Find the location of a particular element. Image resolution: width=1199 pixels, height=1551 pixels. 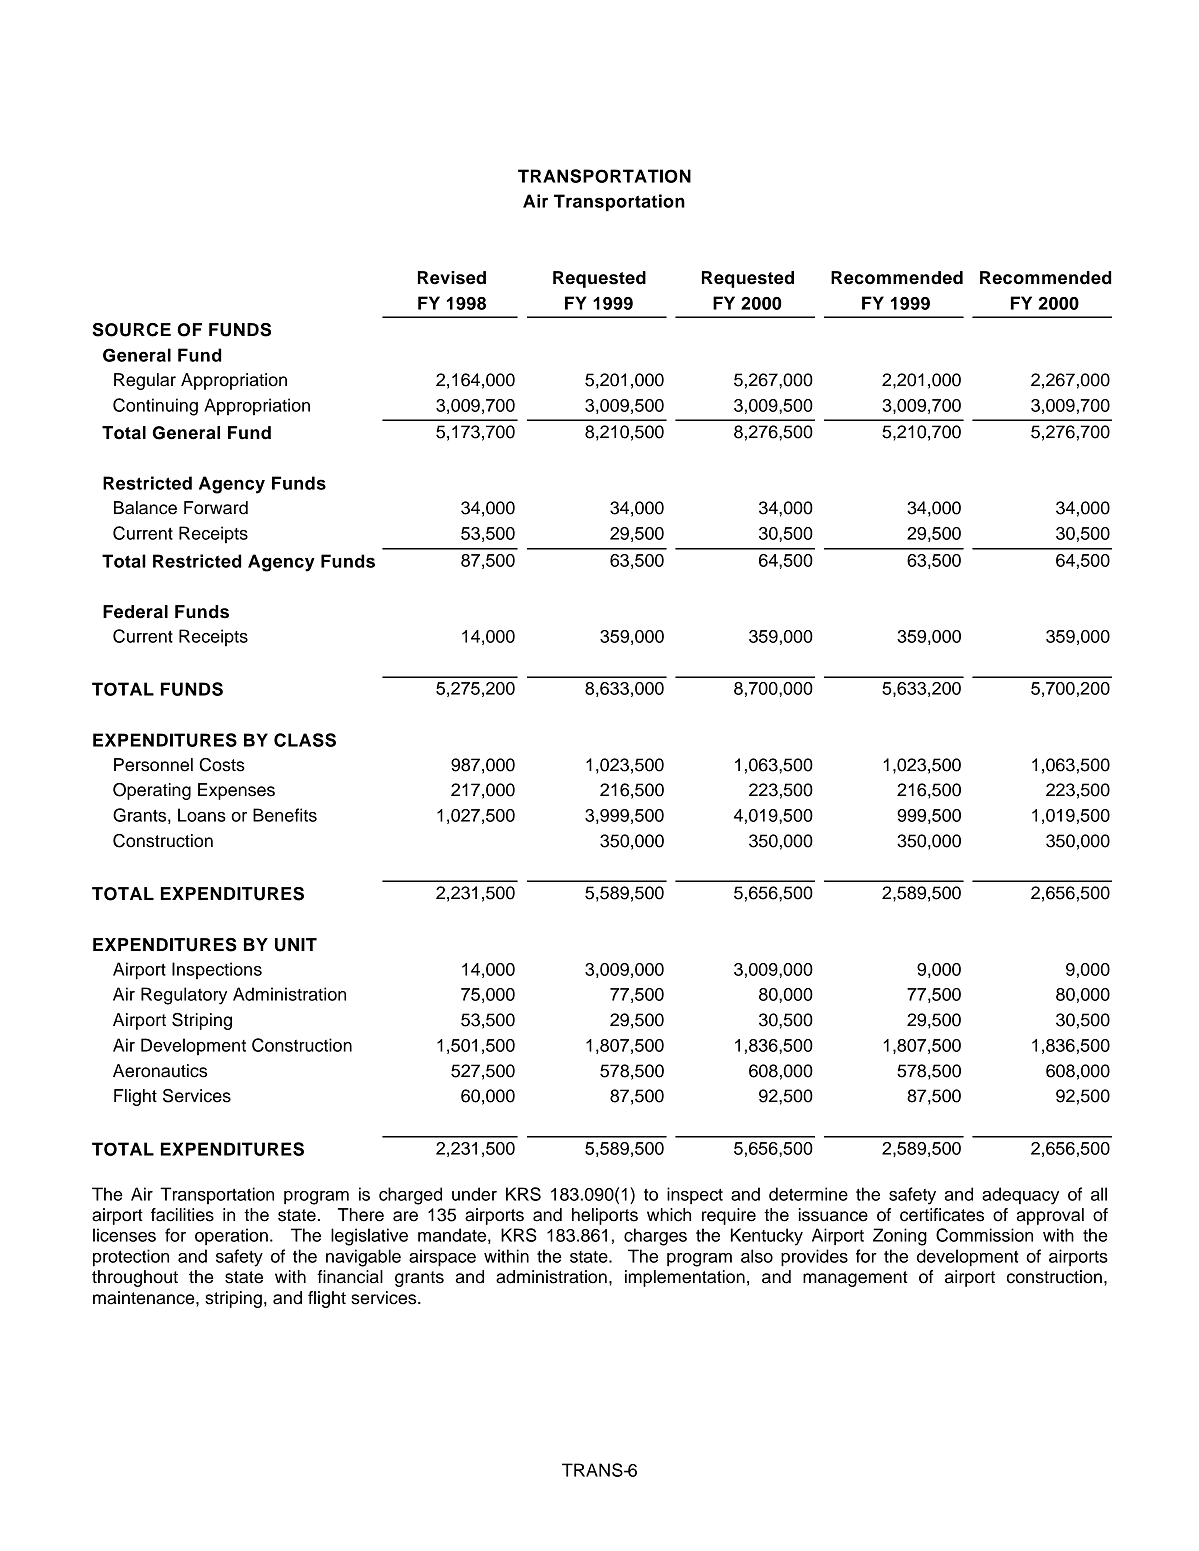

UNIT is located at coordinates (296, 945).
